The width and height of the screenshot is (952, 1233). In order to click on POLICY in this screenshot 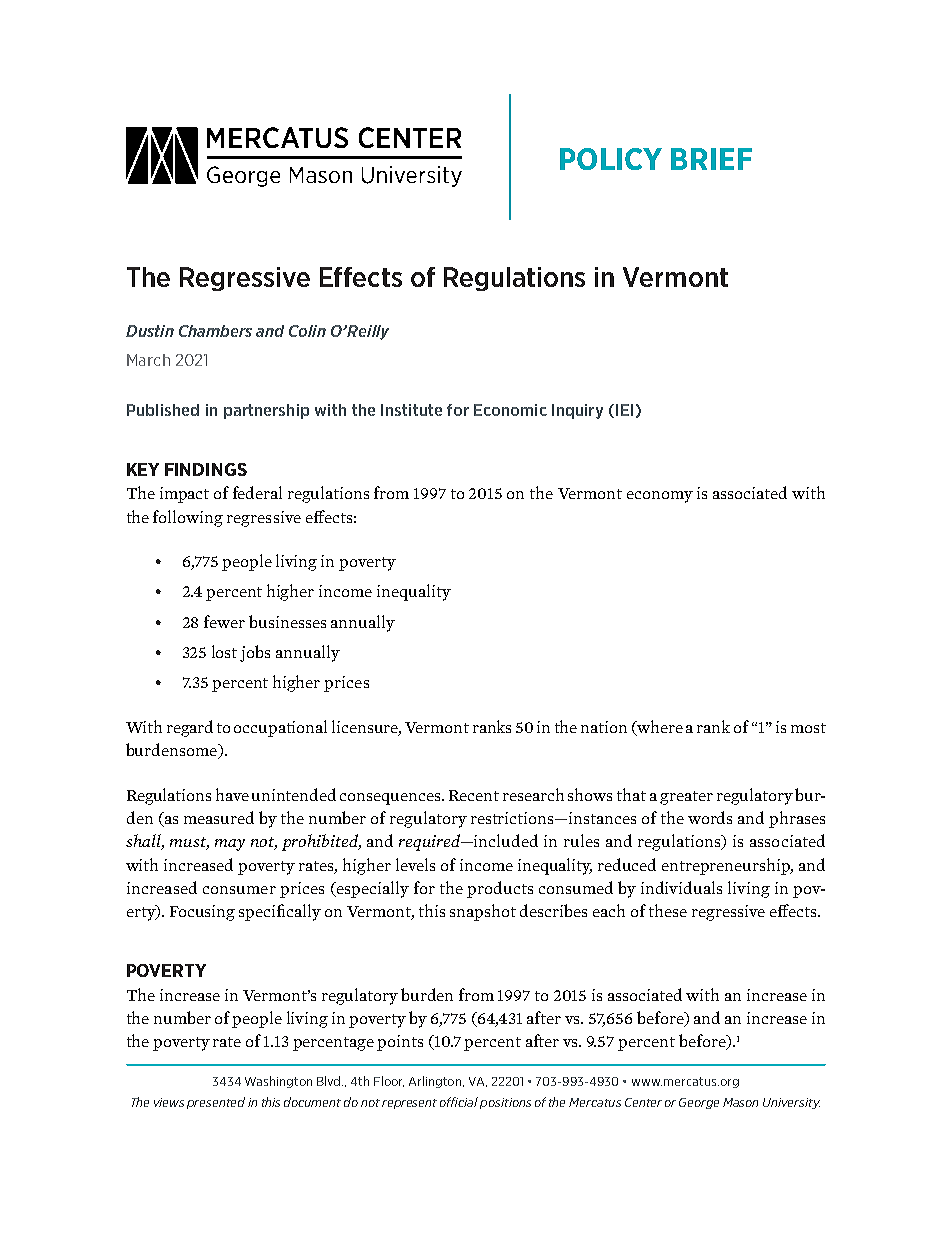, I will do `click(611, 159)`.
